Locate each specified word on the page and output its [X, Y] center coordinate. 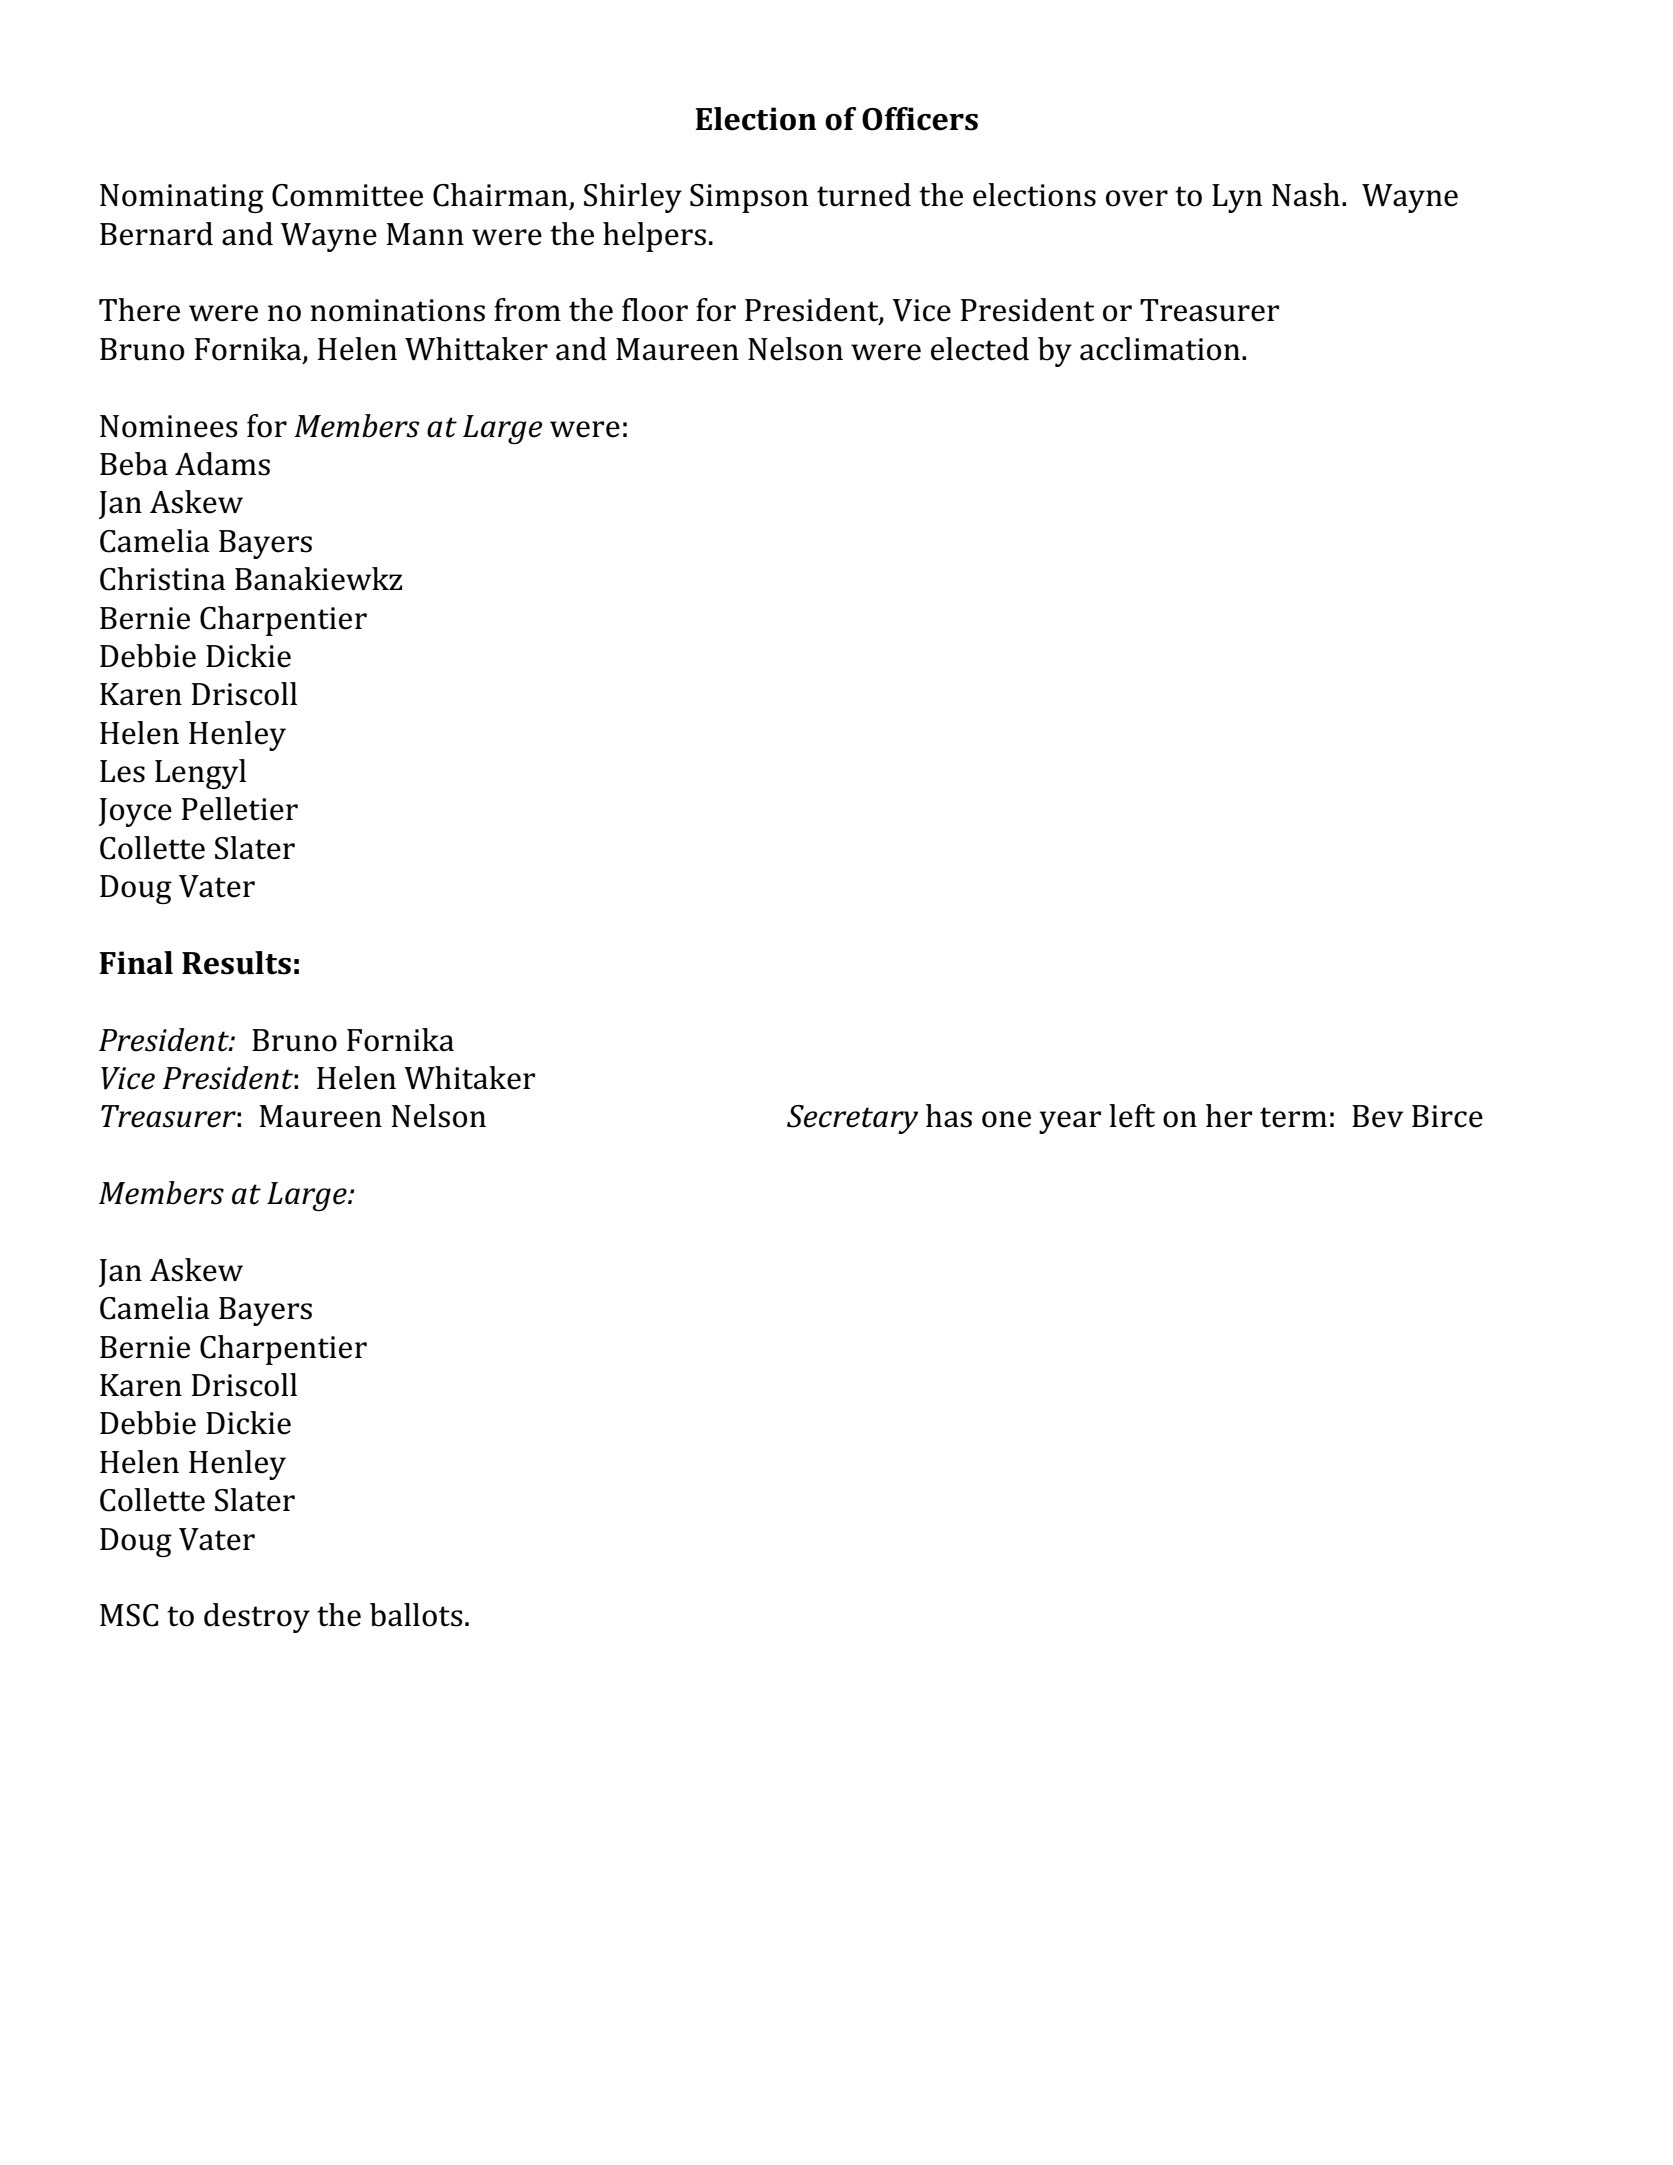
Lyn [1237, 198]
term [1293, 1117]
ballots [416, 1615]
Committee [347, 195]
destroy [257, 1618]
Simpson [749, 198]
